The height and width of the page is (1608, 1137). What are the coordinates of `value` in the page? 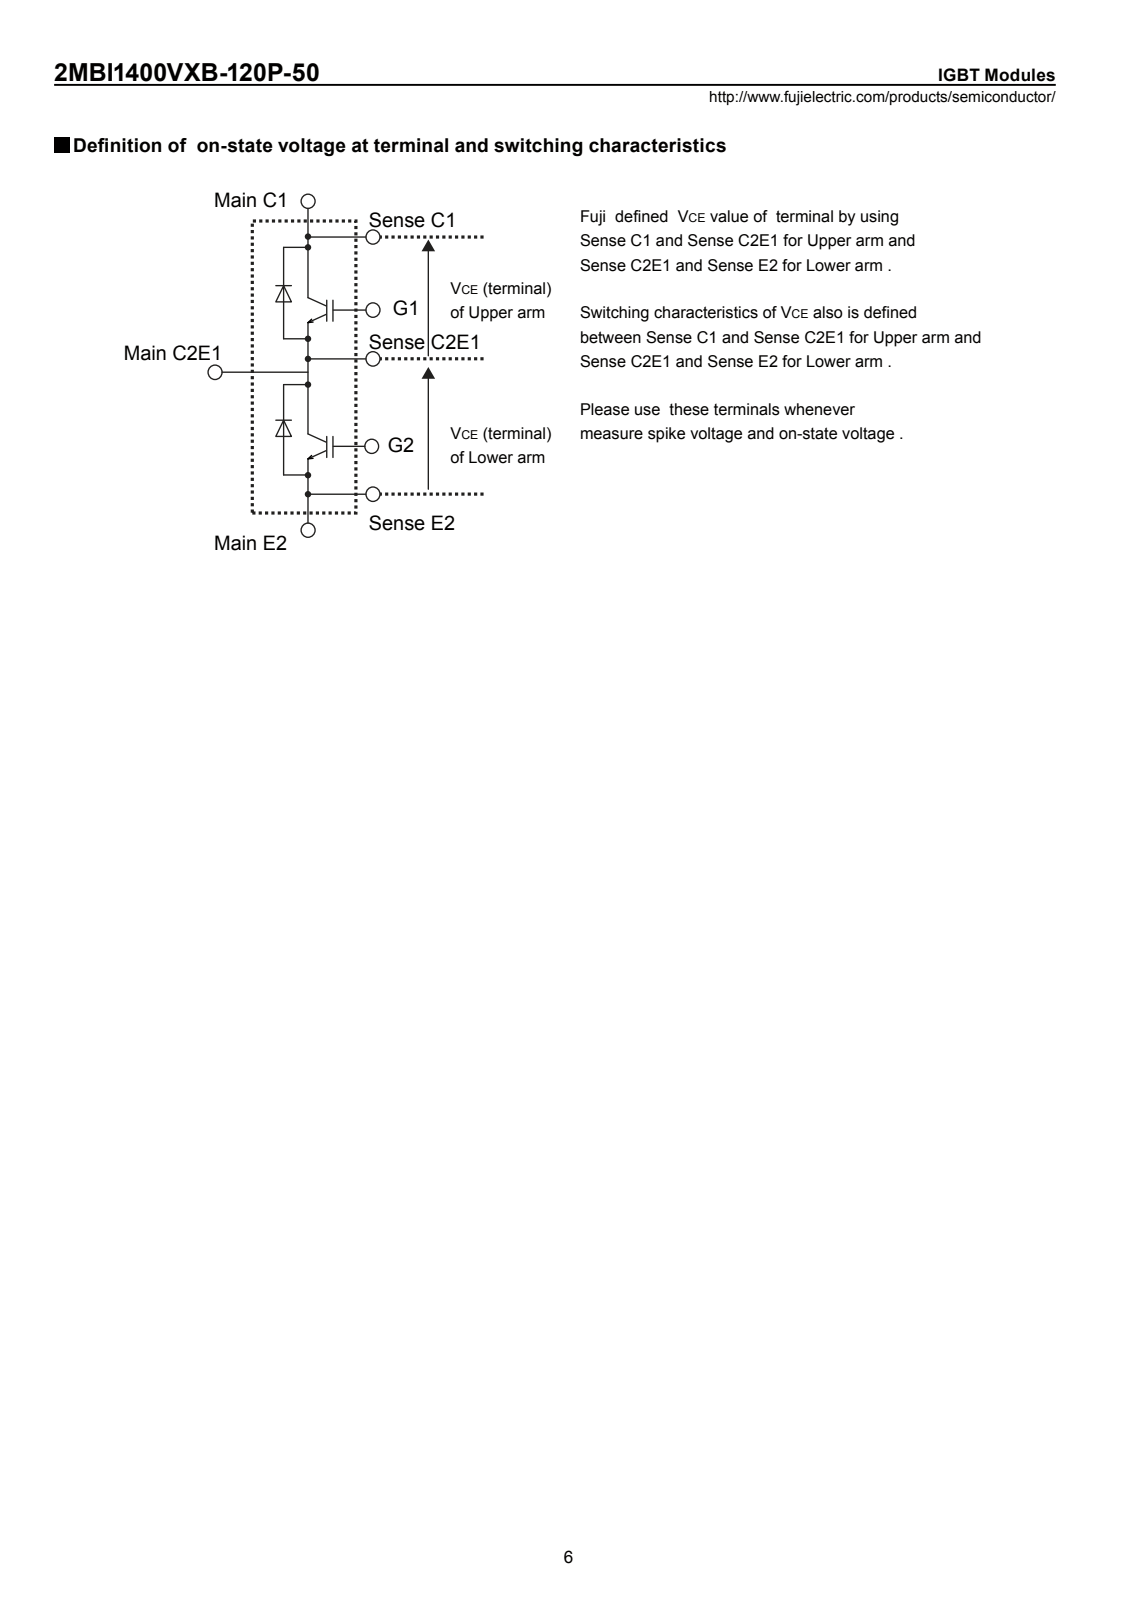 It's located at (729, 216).
